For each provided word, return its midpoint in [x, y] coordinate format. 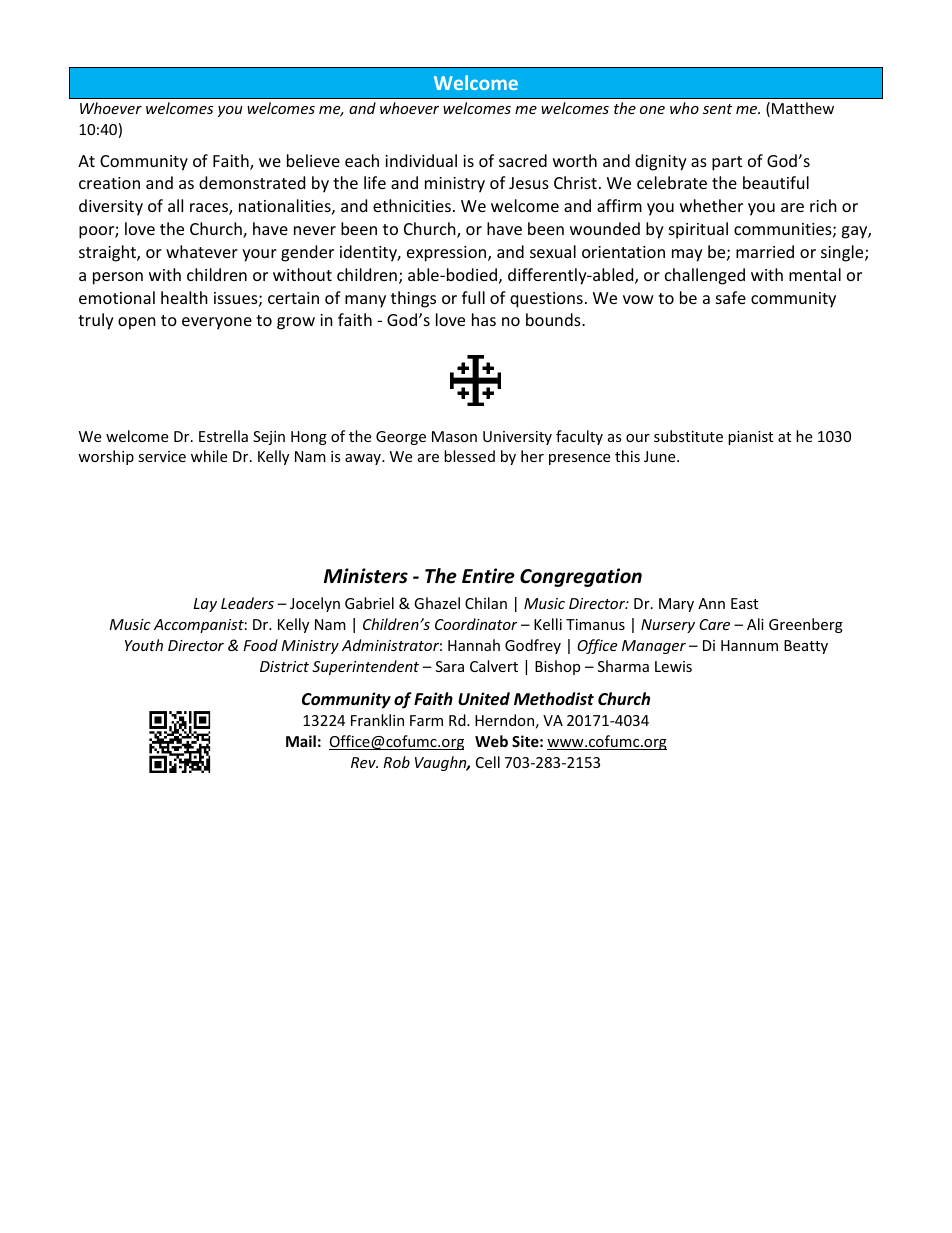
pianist [750, 438]
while [209, 456]
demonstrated [252, 182]
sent [717, 109]
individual [421, 160]
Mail [301, 741]
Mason [454, 436]
